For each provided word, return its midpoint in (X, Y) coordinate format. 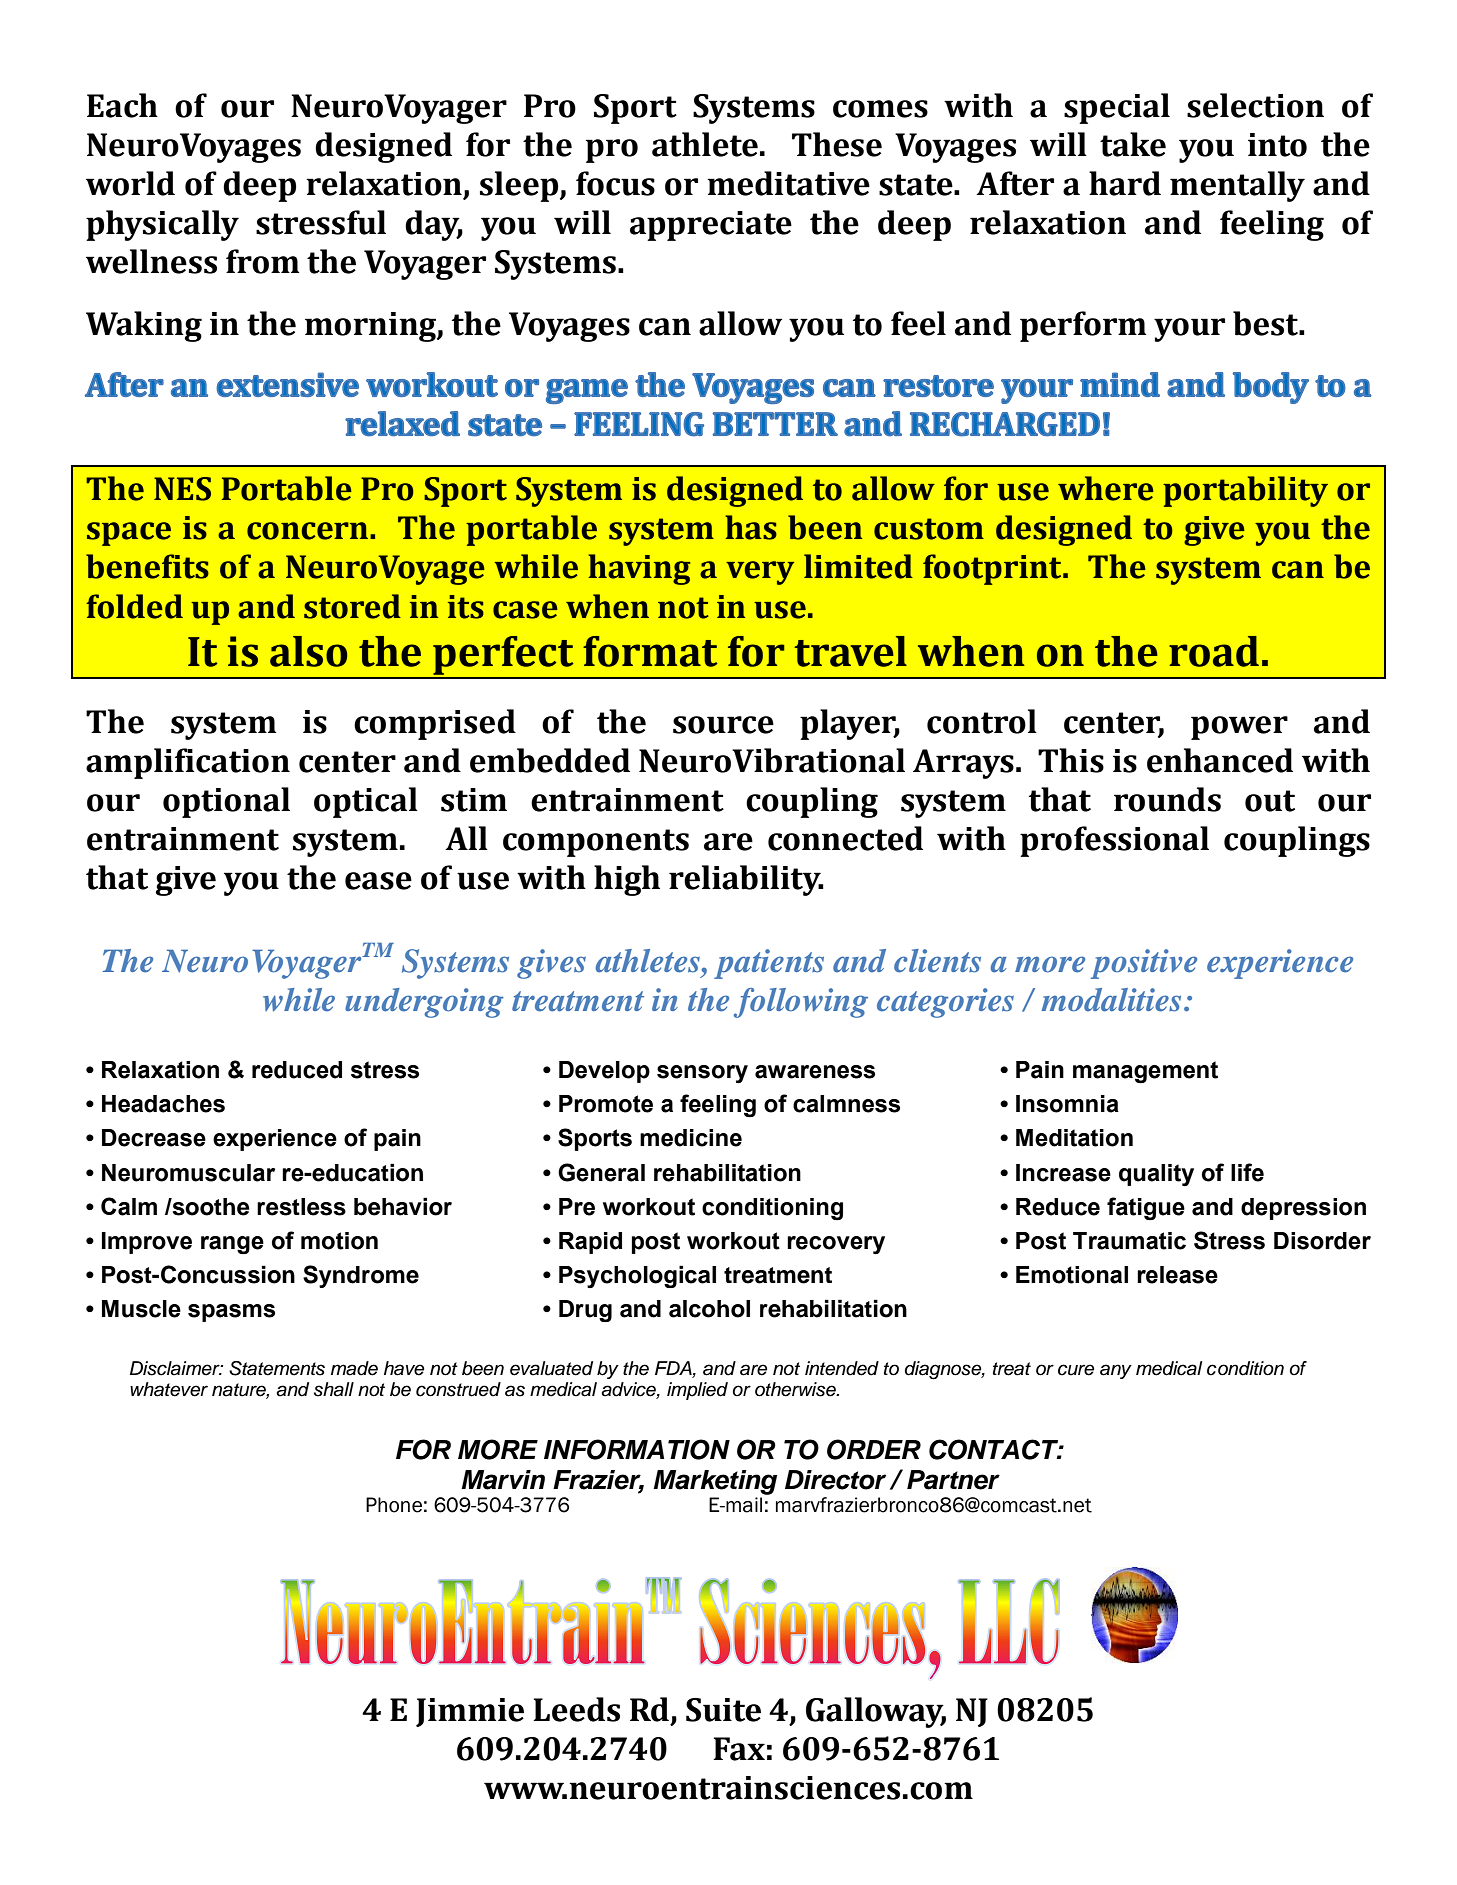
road (1214, 651)
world (130, 183)
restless (301, 1207)
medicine (691, 1138)
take (1133, 144)
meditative (788, 183)
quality (1156, 1175)
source (723, 725)
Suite (723, 1710)
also (308, 651)
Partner (953, 1480)
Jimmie (470, 1712)
